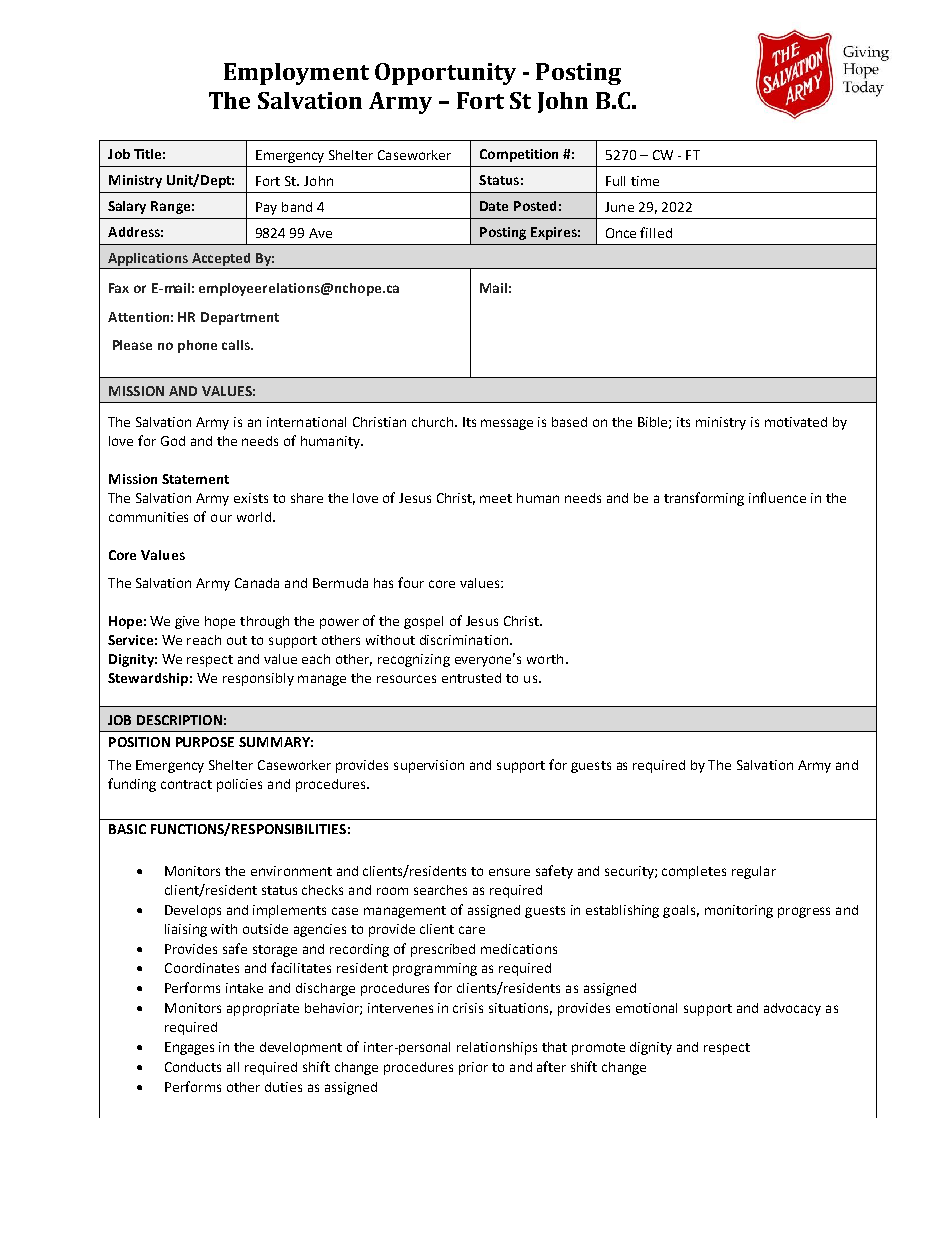 This image has width=952, height=1233. I want to click on Competition, so click(519, 155).
